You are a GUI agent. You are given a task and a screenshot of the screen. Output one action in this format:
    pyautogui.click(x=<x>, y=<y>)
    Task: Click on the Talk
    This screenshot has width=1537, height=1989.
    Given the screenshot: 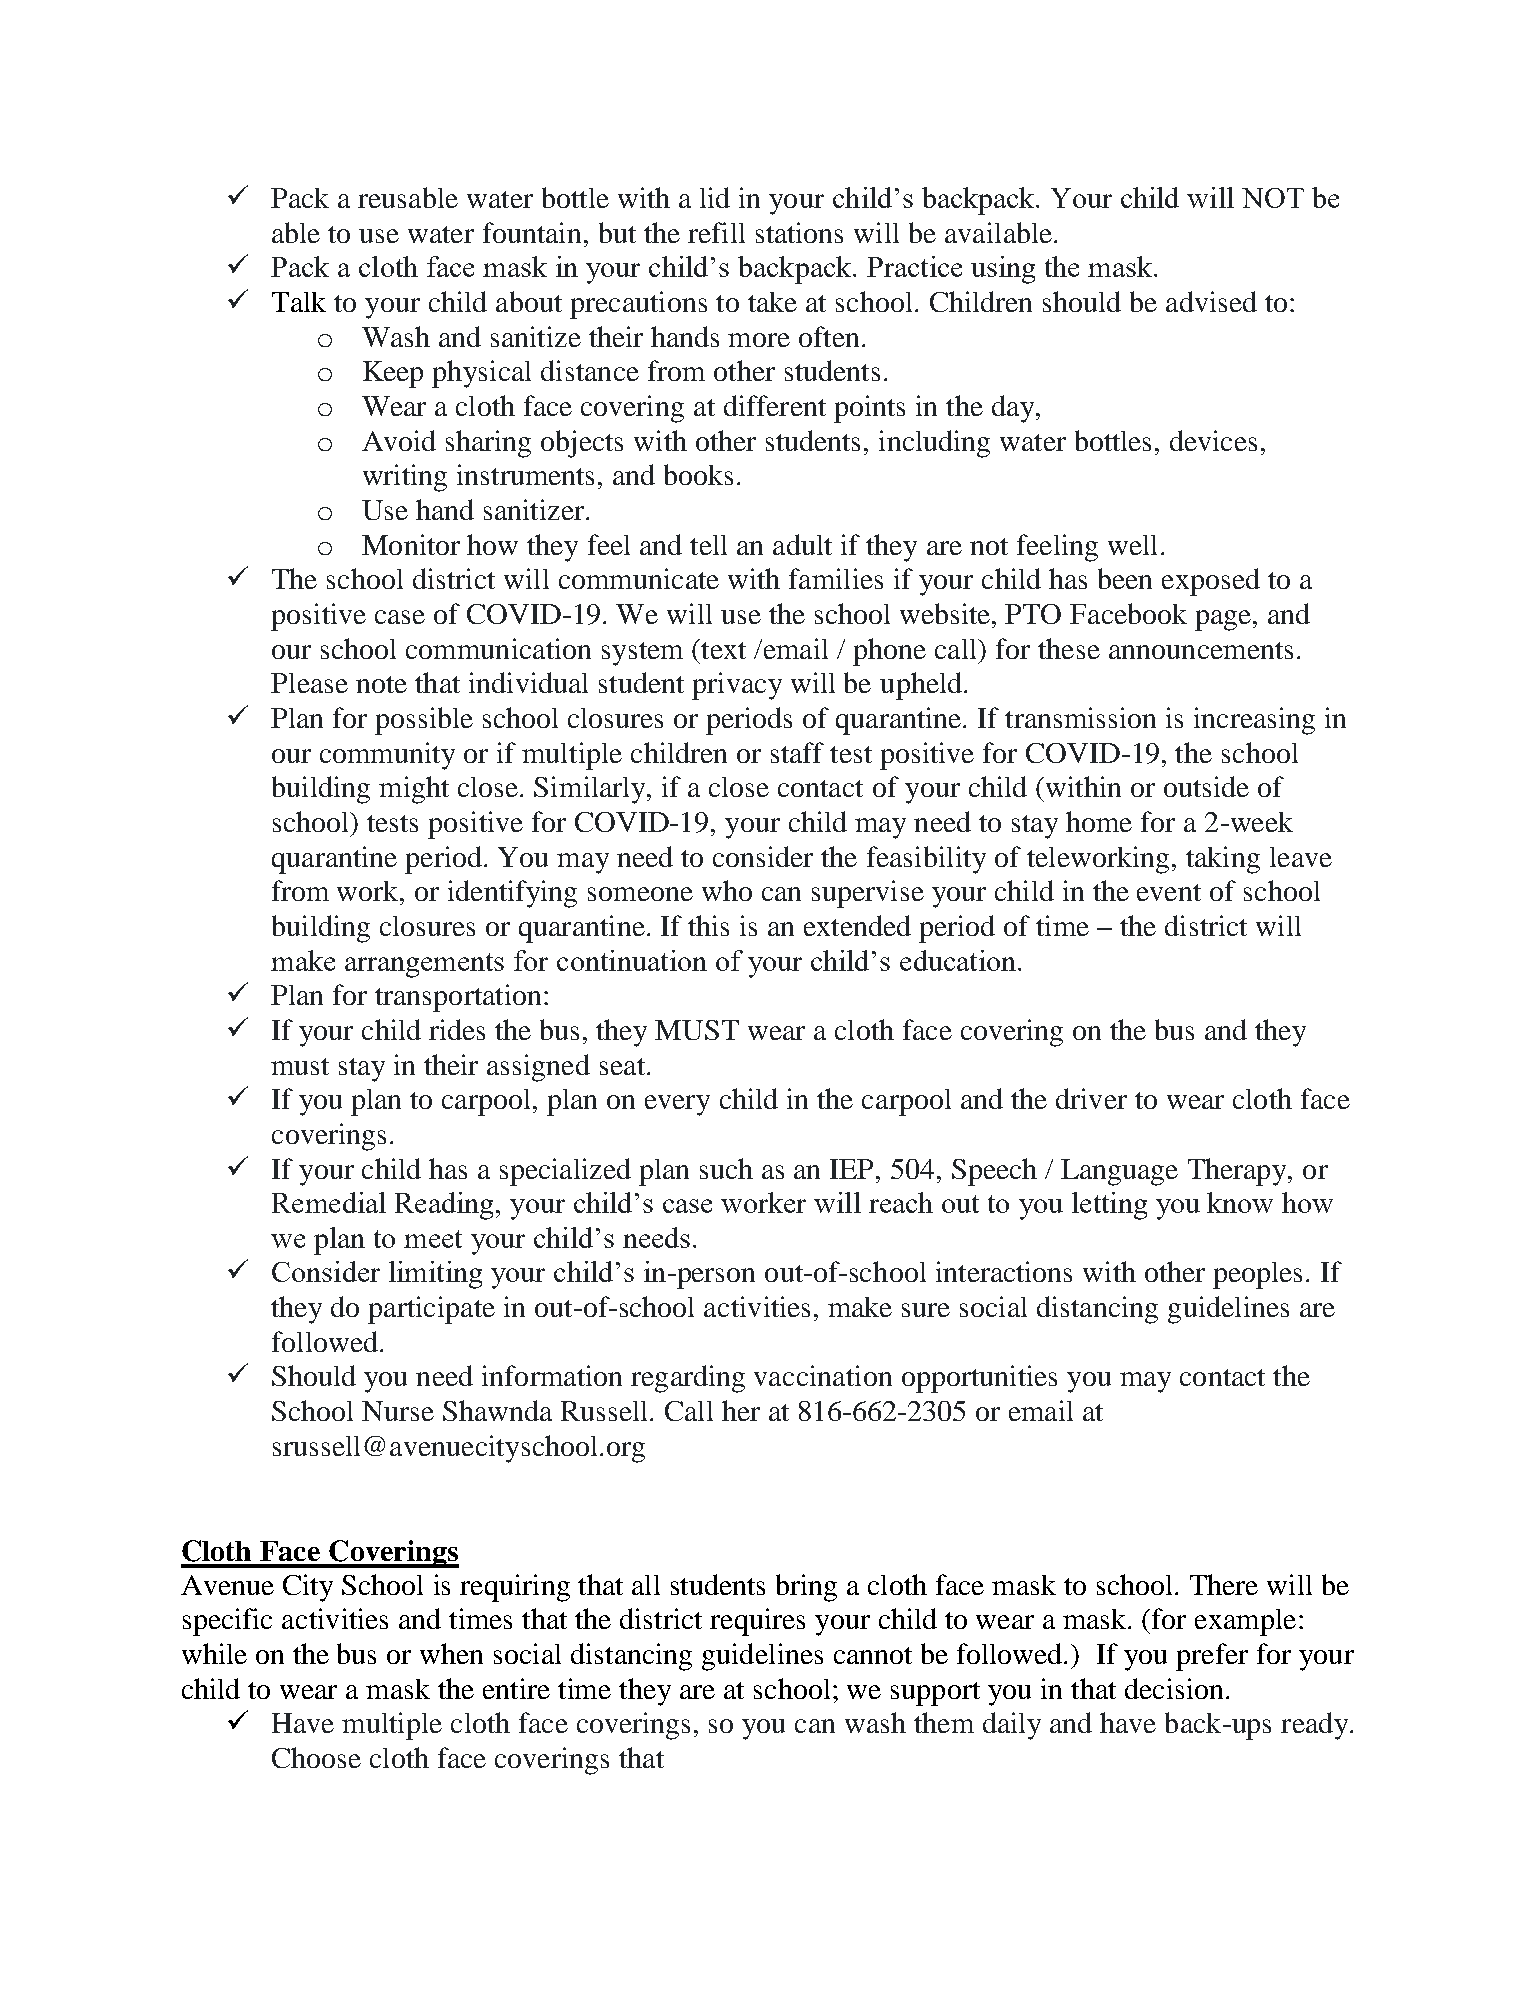 What is the action you would take?
    pyautogui.click(x=299, y=302)
